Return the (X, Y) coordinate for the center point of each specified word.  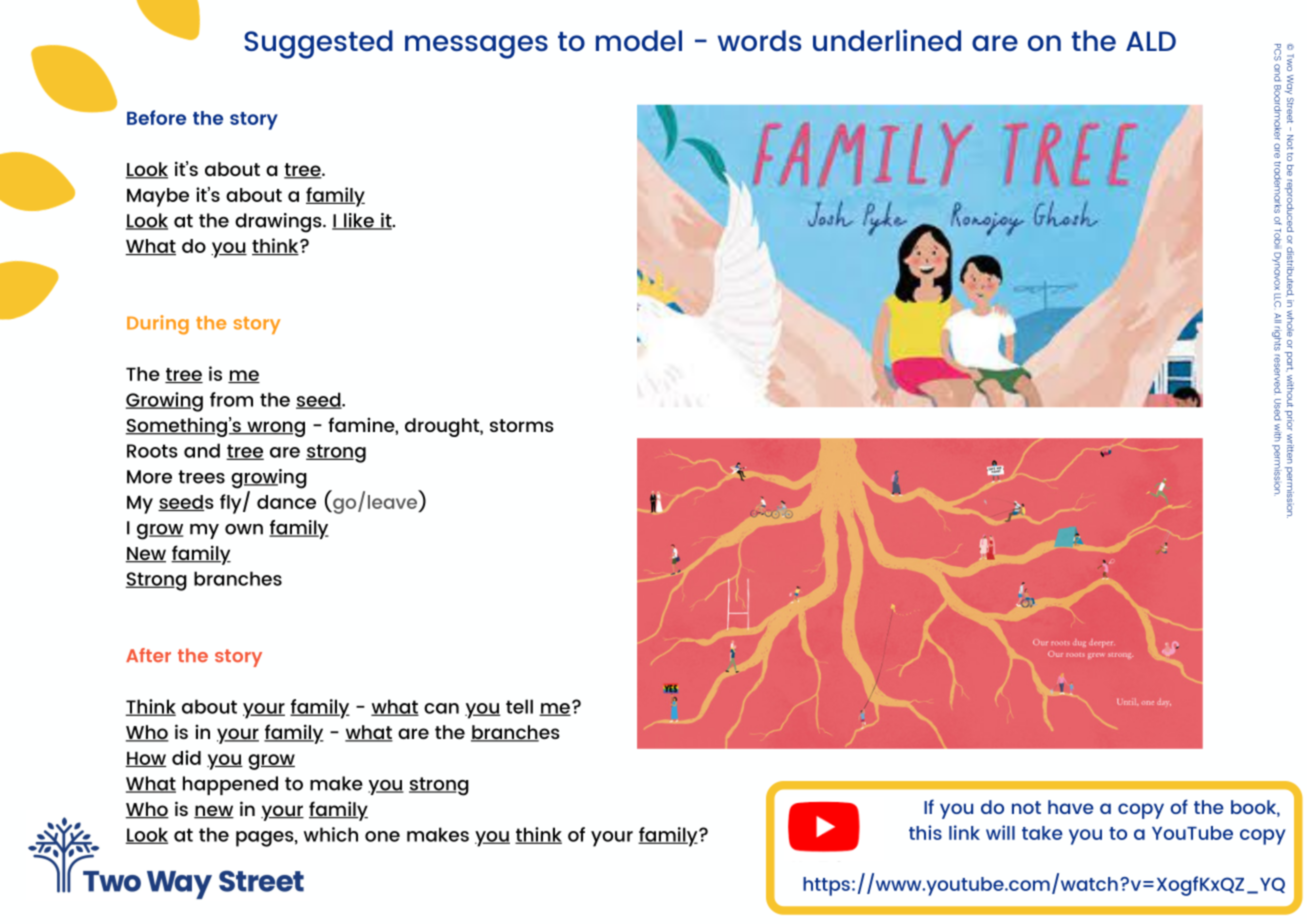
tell (519, 706)
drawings (279, 223)
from (231, 399)
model (639, 40)
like (359, 221)
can (441, 708)
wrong (275, 429)
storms (522, 425)
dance (286, 502)
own (244, 529)
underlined (887, 40)
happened (230, 785)
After (148, 655)
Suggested (318, 44)
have (1071, 807)
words (759, 40)
